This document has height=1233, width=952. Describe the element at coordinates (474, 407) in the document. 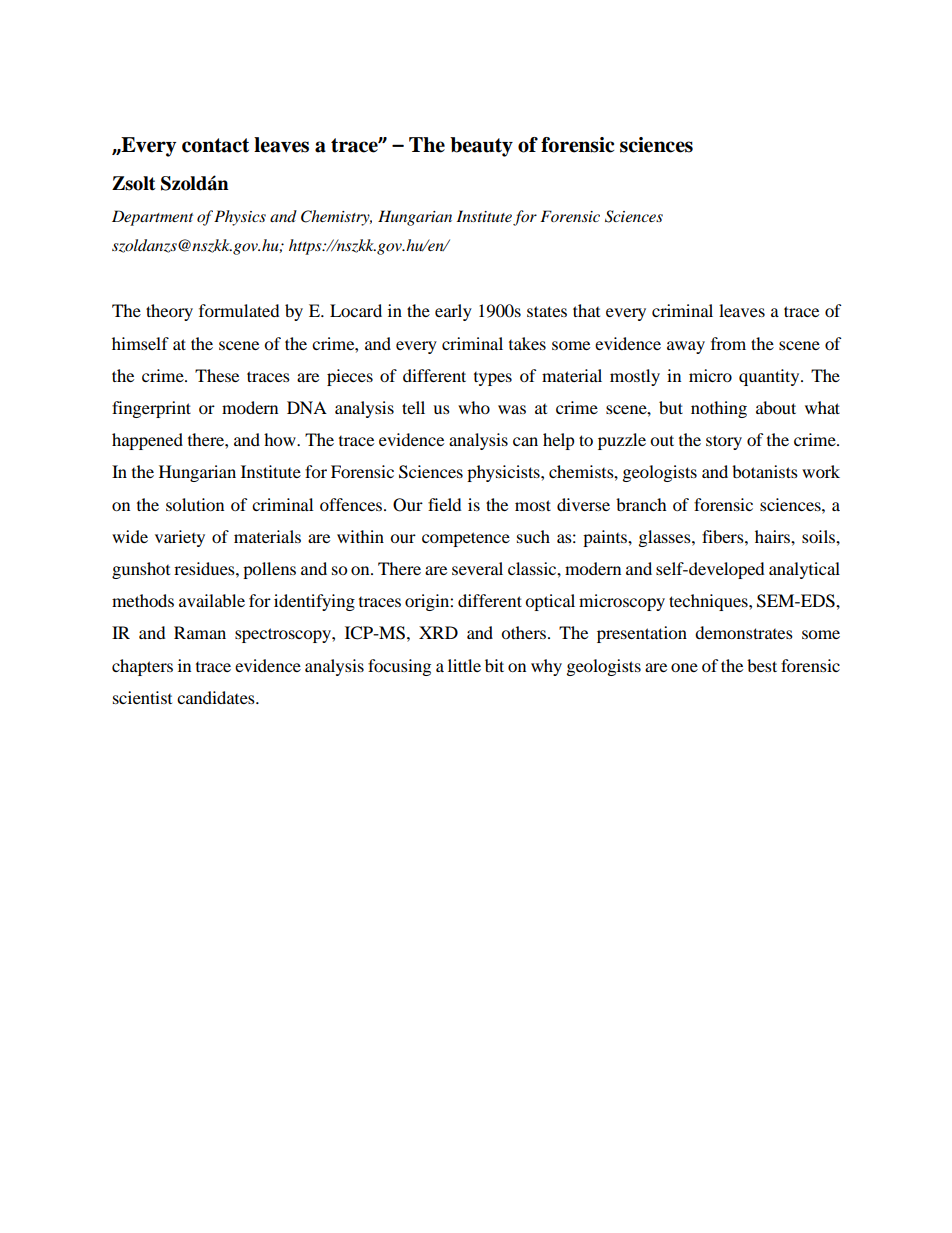

I see `who` at that location.
